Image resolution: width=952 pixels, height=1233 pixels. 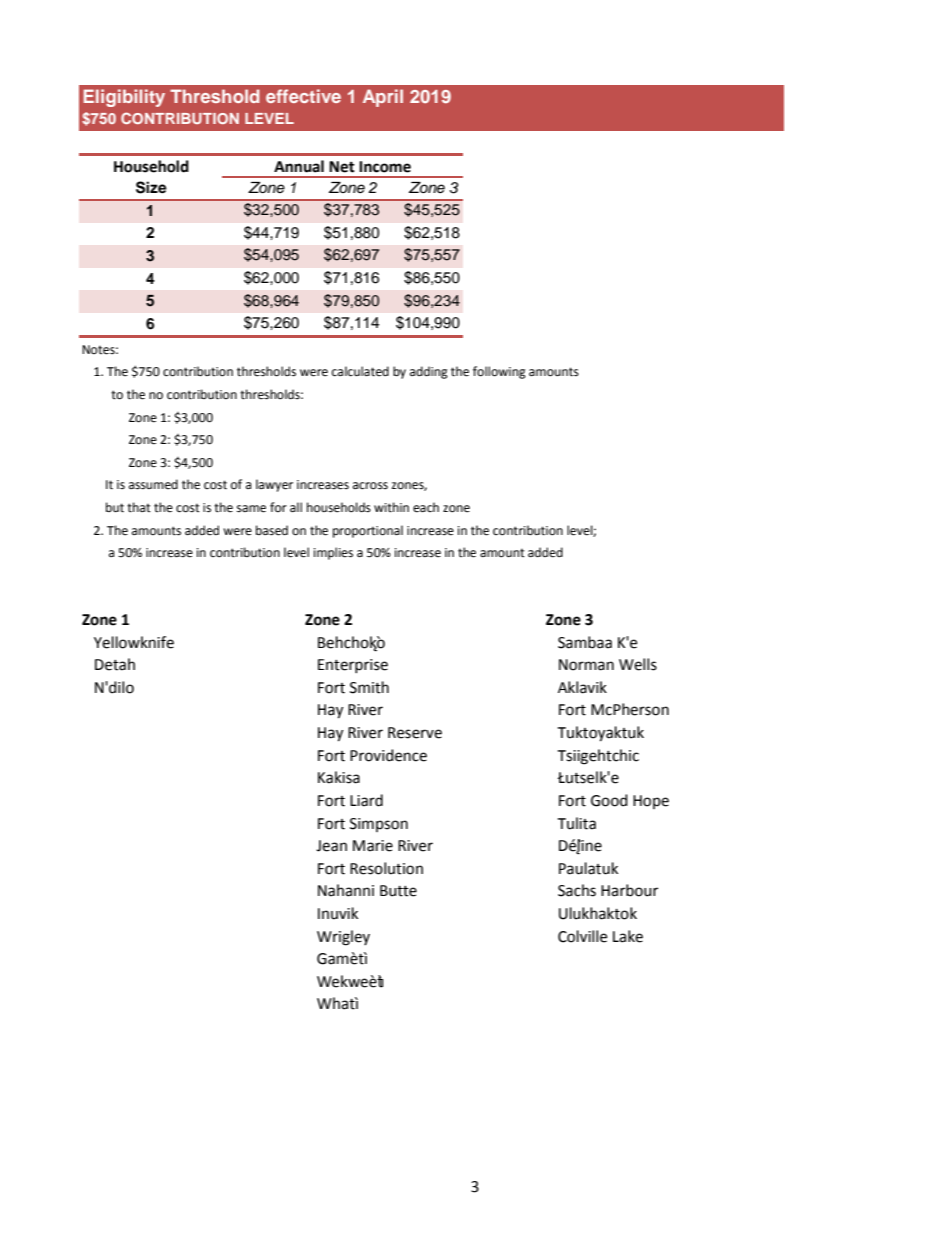 What do you see at coordinates (370, 486) in the screenshot?
I see `across` at bounding box center [370, 486].
